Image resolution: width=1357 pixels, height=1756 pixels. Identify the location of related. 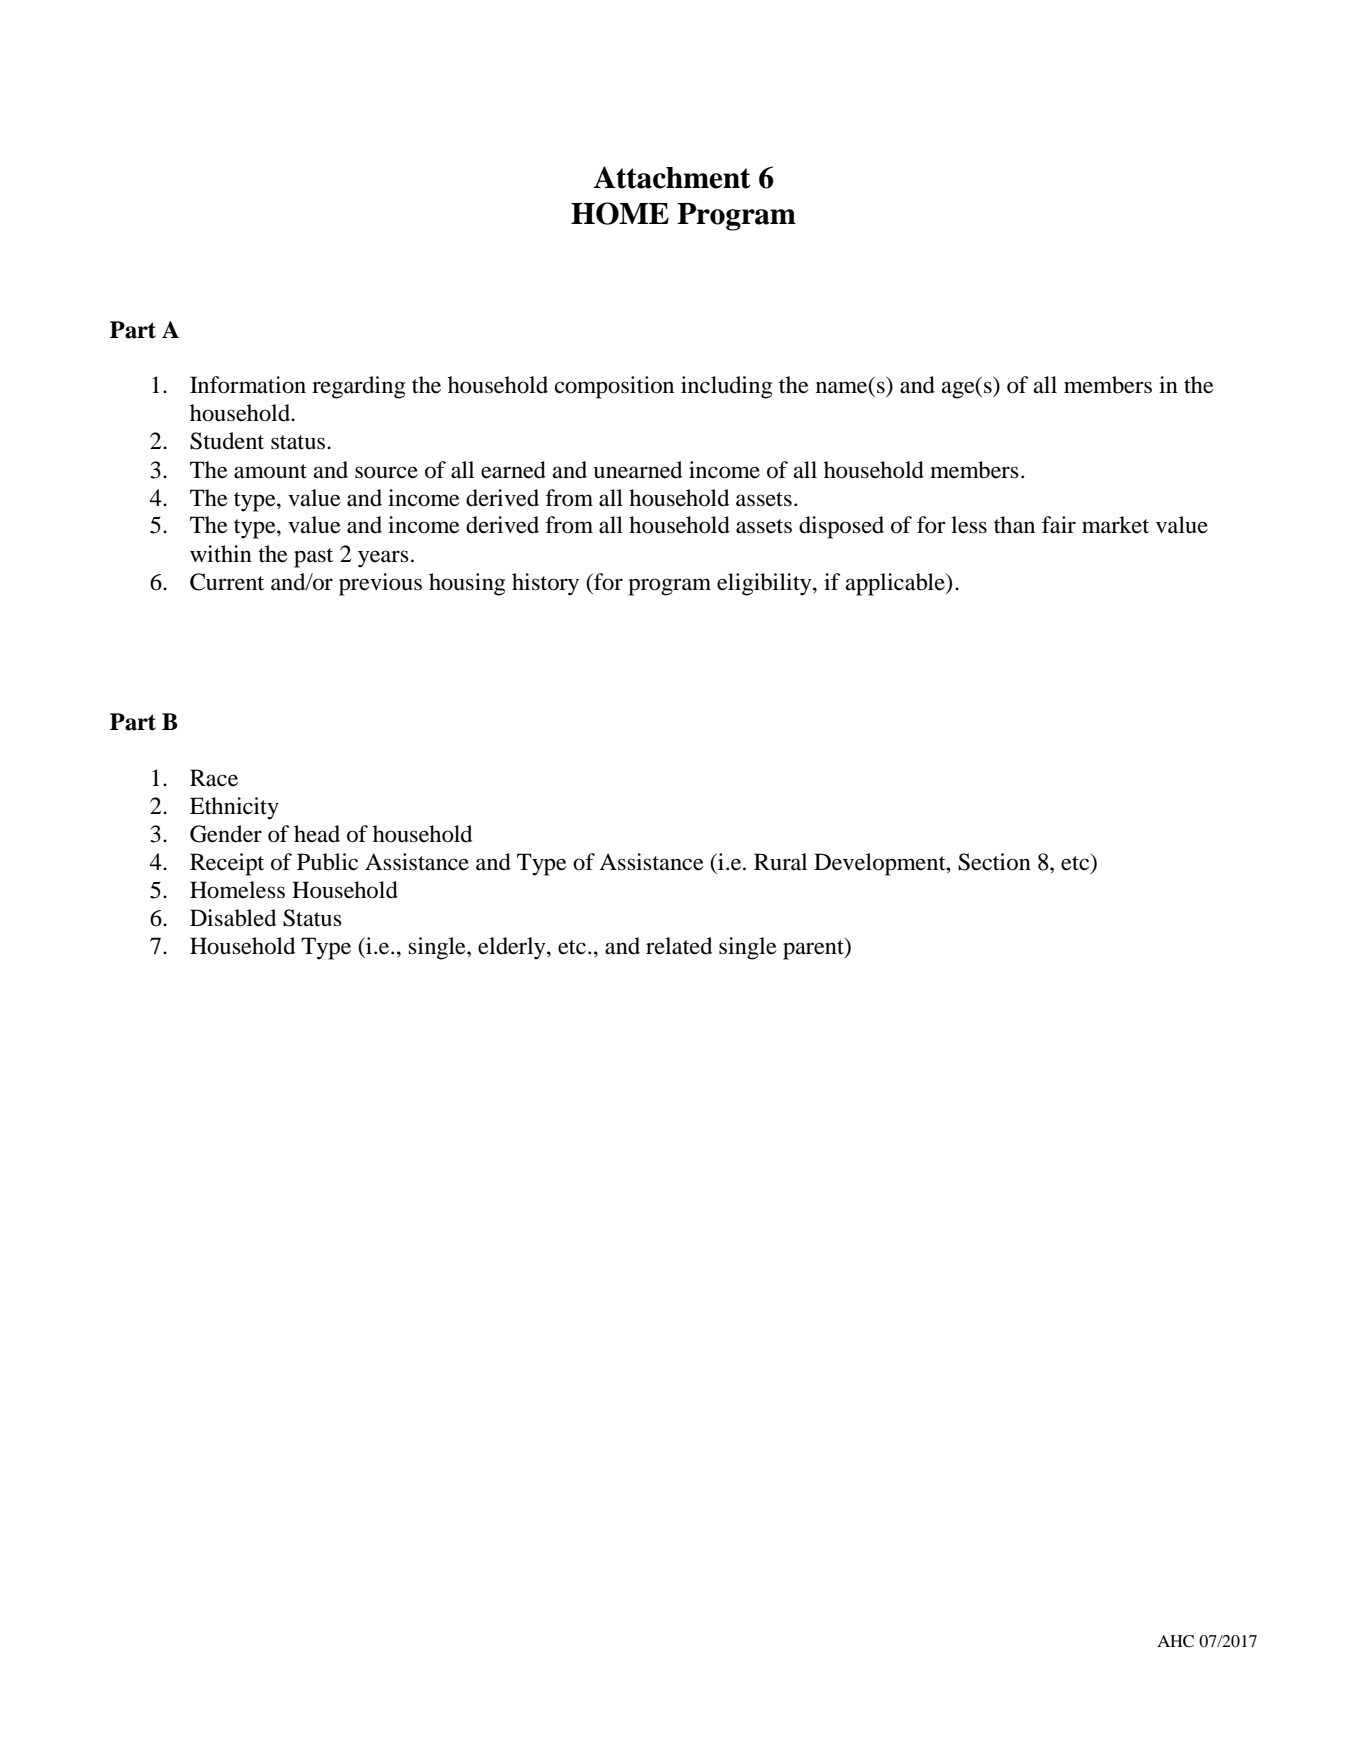
(679, 946).
